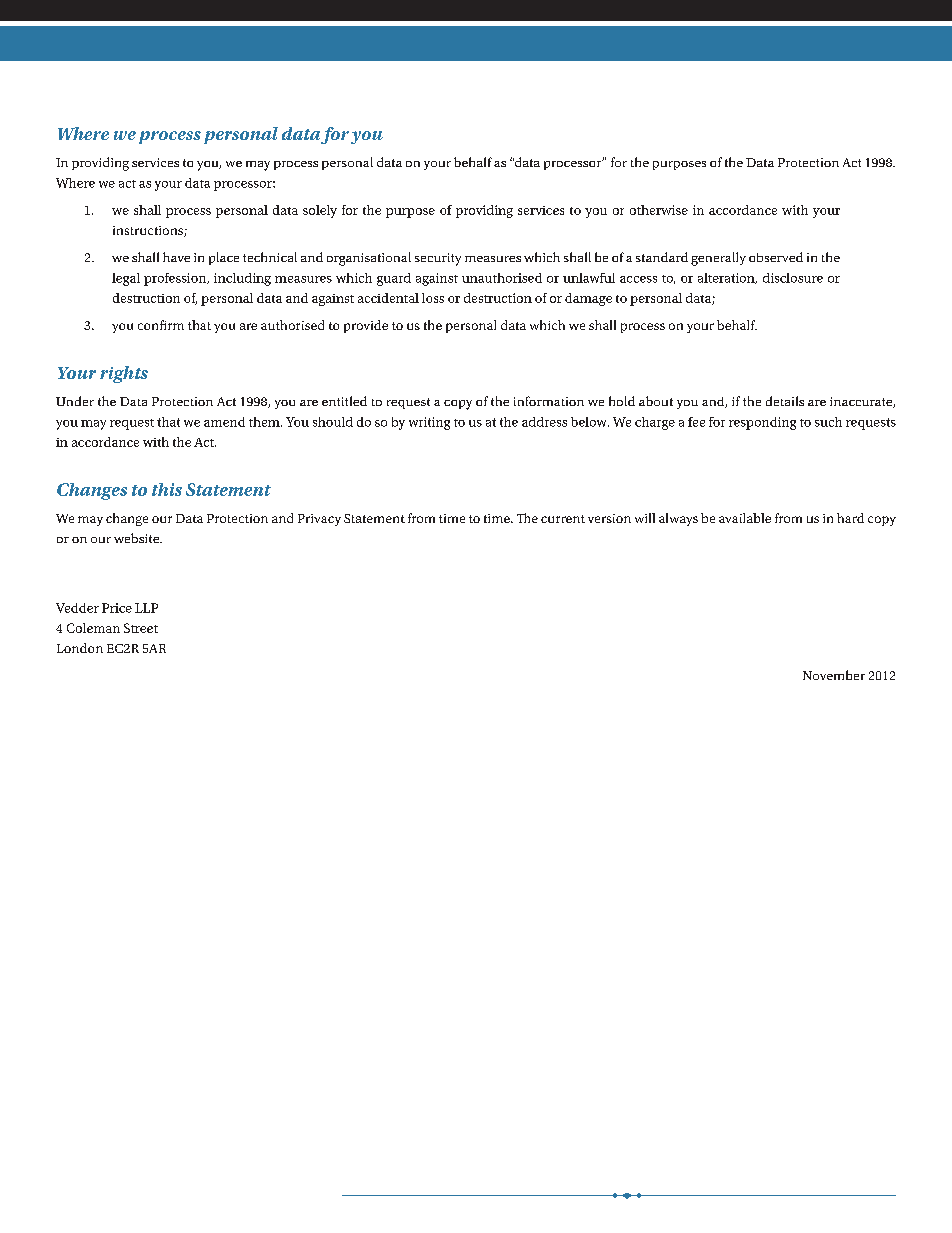  I want to click on November, so click(834, 675).
